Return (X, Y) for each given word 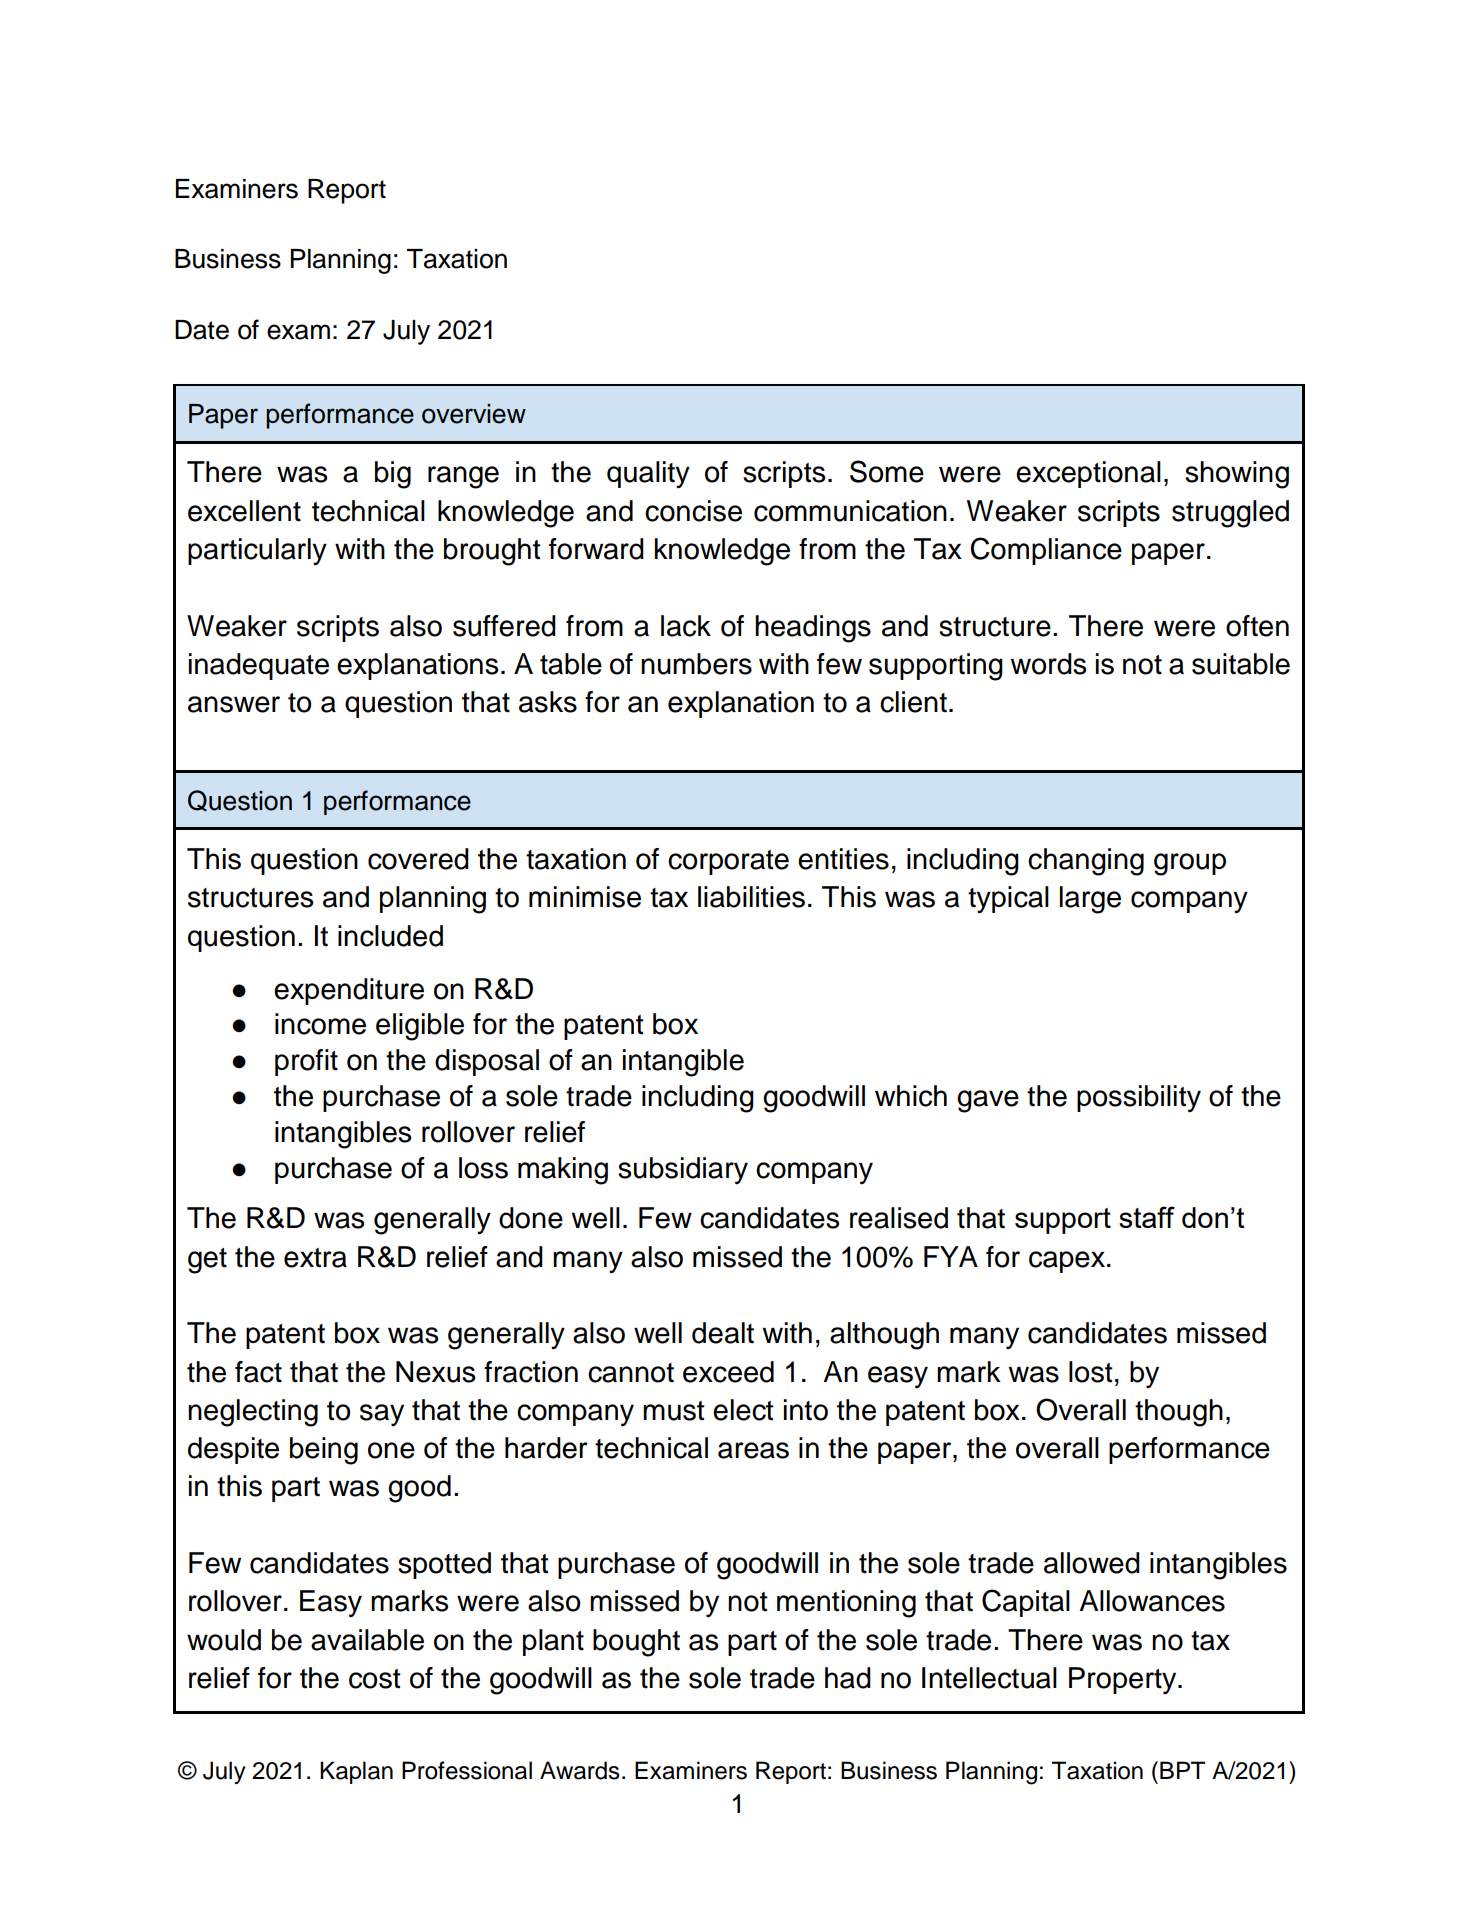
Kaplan (356, 1772)
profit (306, 1062)
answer (234, 704)
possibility (1139, 1099)
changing (1086, 862)
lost (1091, 1372)
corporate (728, 862)
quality (648, 474)
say (382, 1415)
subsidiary (683, 1171)
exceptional (1088, 474)
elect (743, 1410)
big (393, 475)
